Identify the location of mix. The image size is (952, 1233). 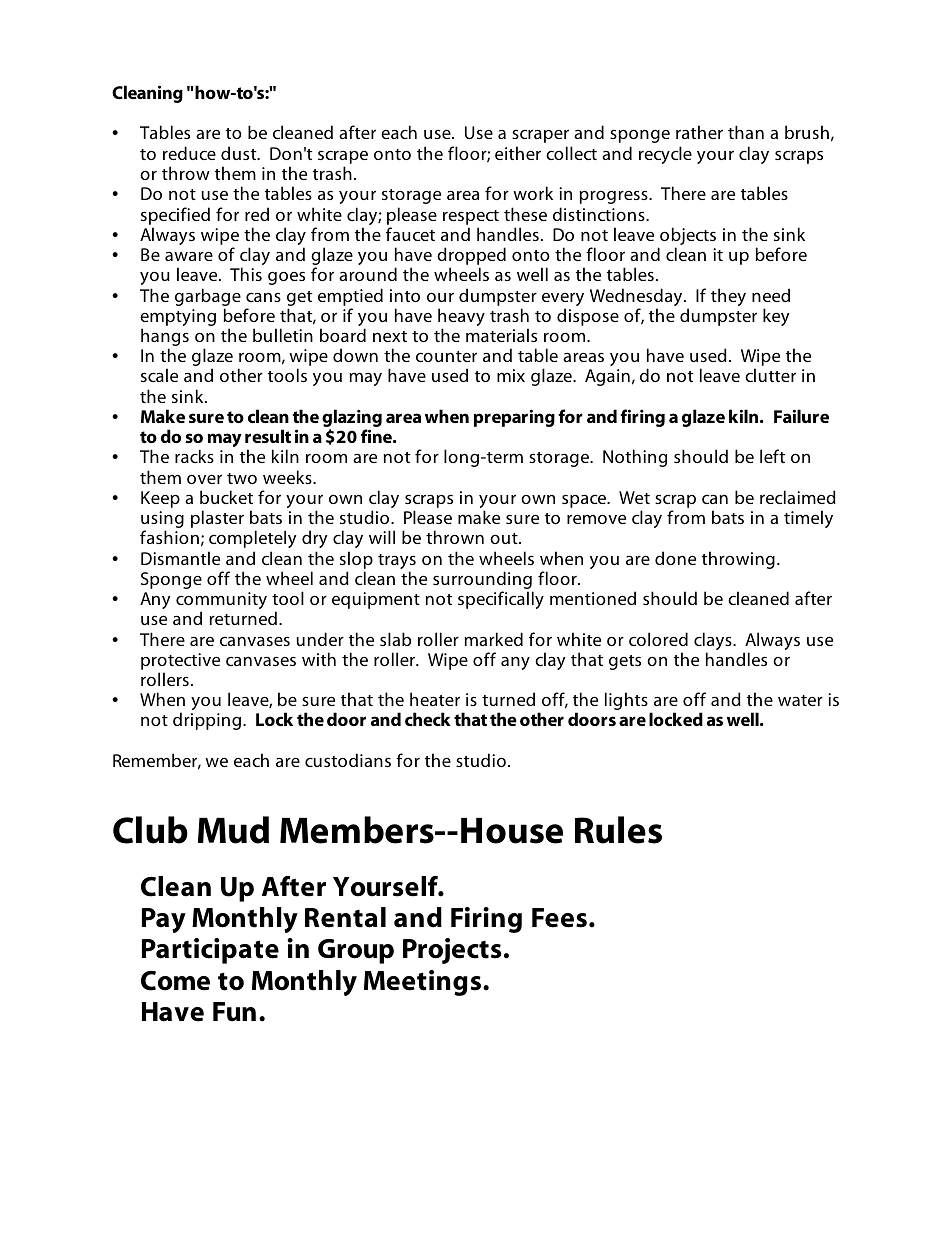
(511, 375).
